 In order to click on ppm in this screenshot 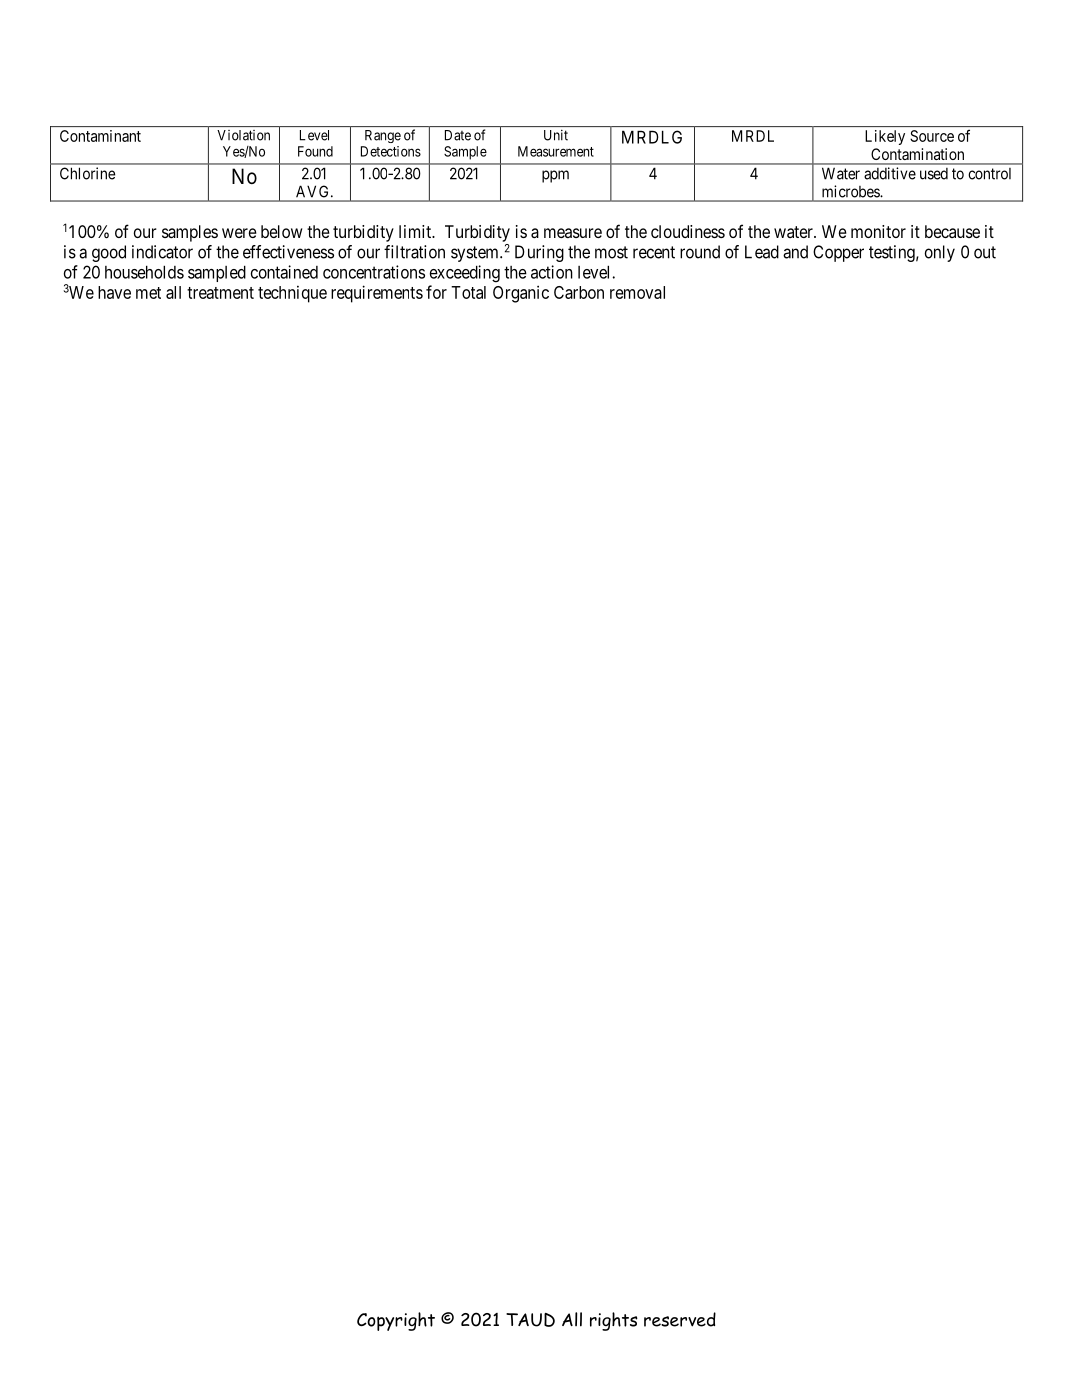, I will do `click(555, 176)`.
